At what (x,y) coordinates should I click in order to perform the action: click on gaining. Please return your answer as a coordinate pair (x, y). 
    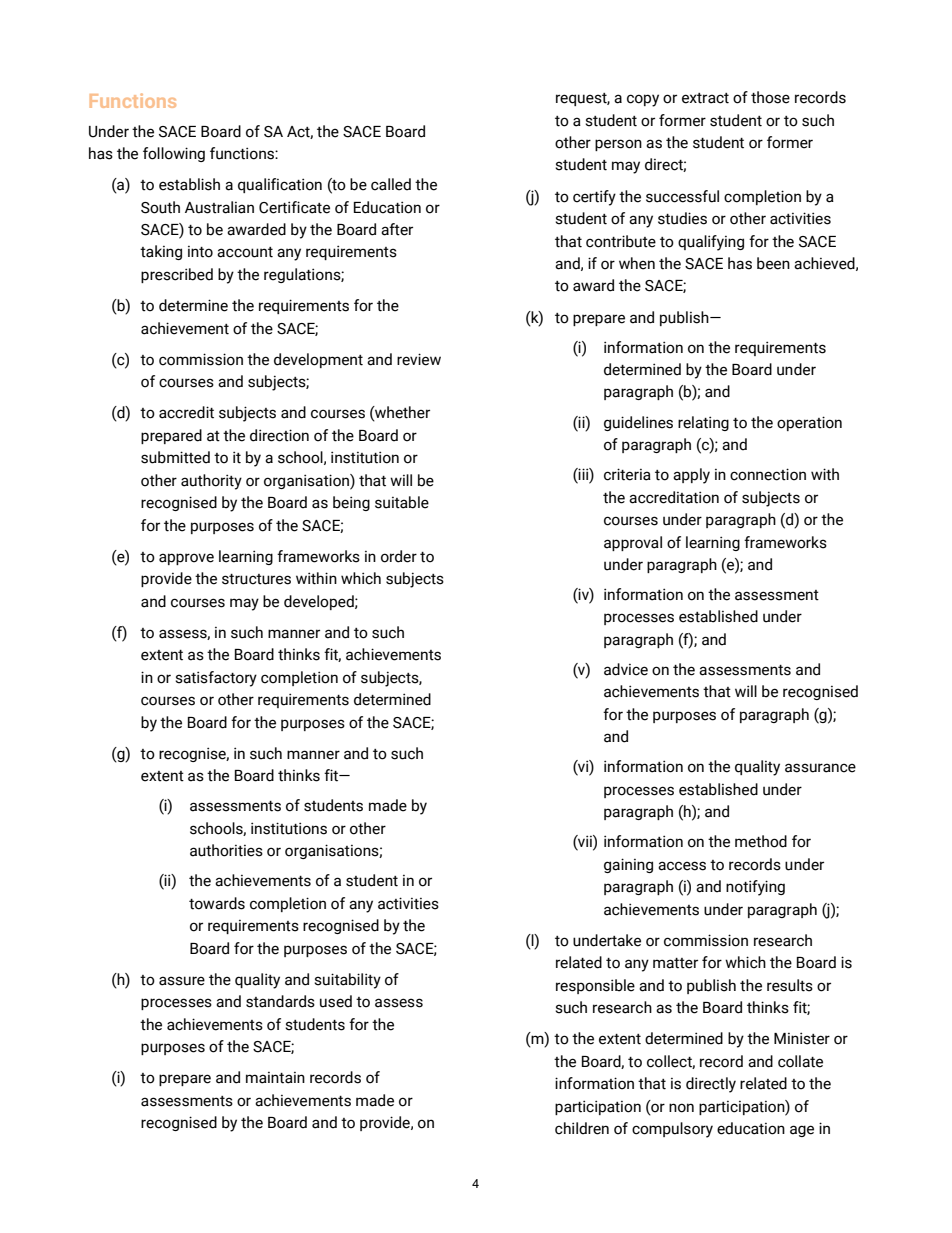
    Looking at the image, I should click on (628, 865).
